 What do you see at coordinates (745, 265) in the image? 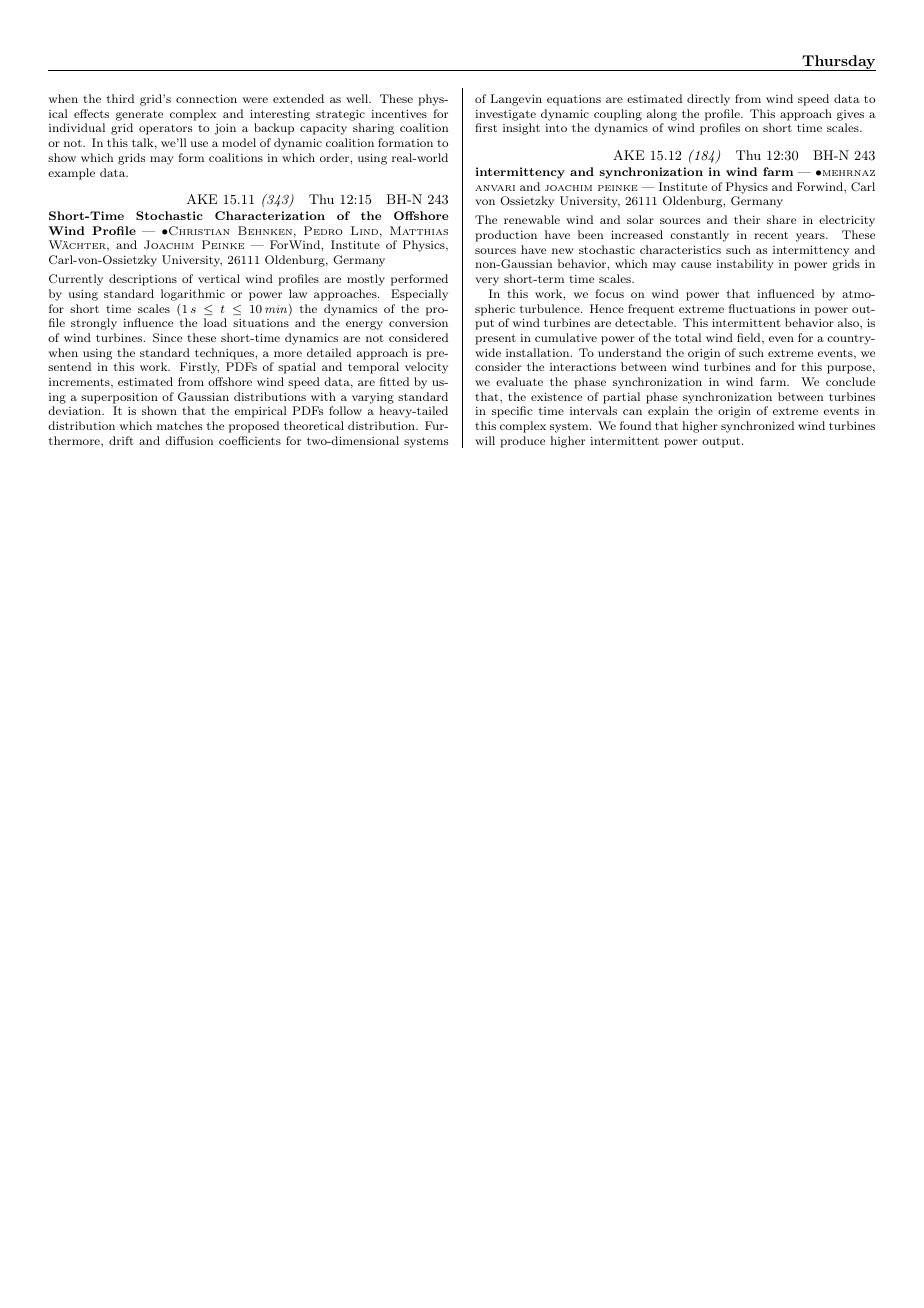
I see `instability` at bounding box center [745, 265].
